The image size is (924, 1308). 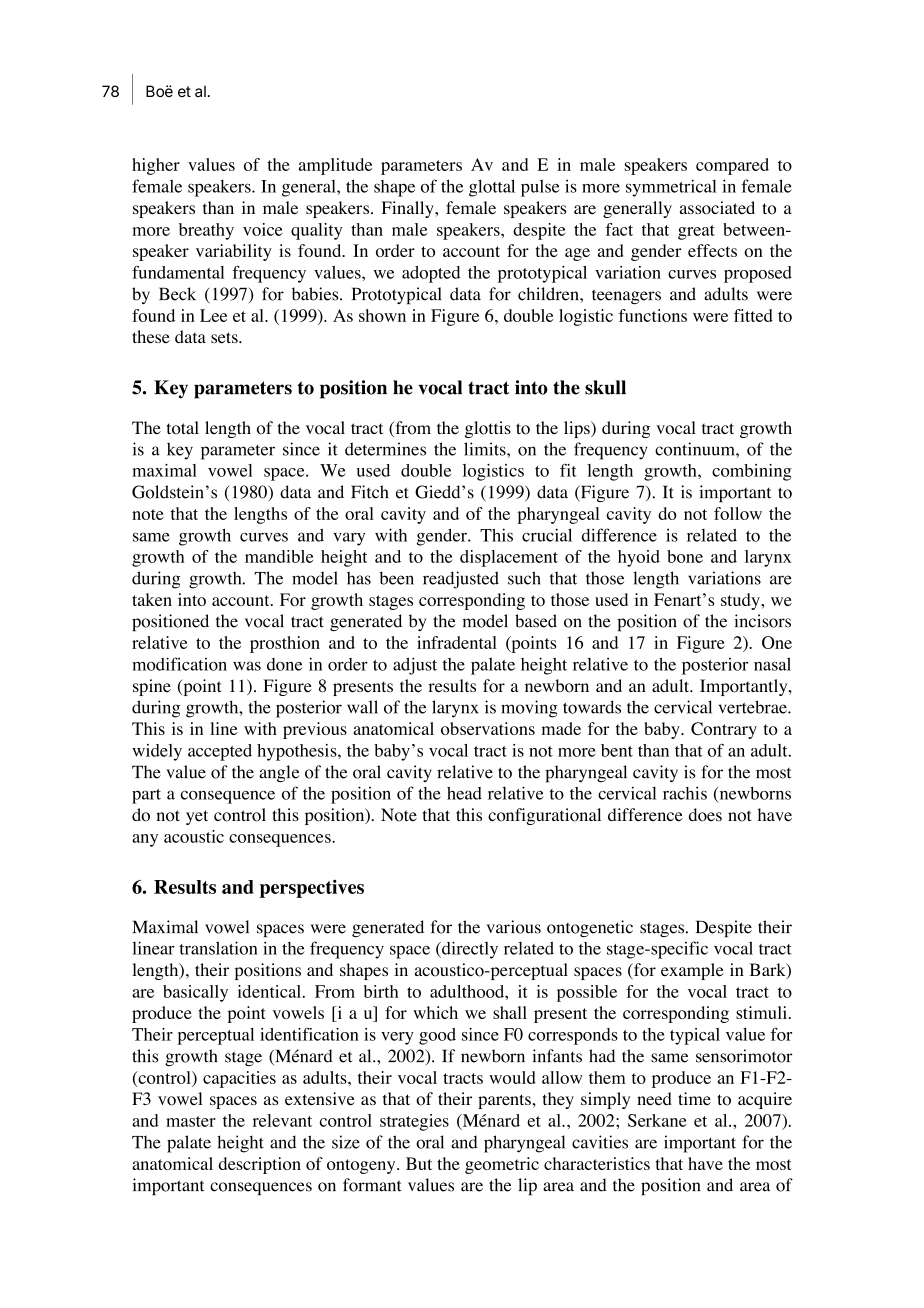 I want to click on displacement, so click(x=509, y=558).
